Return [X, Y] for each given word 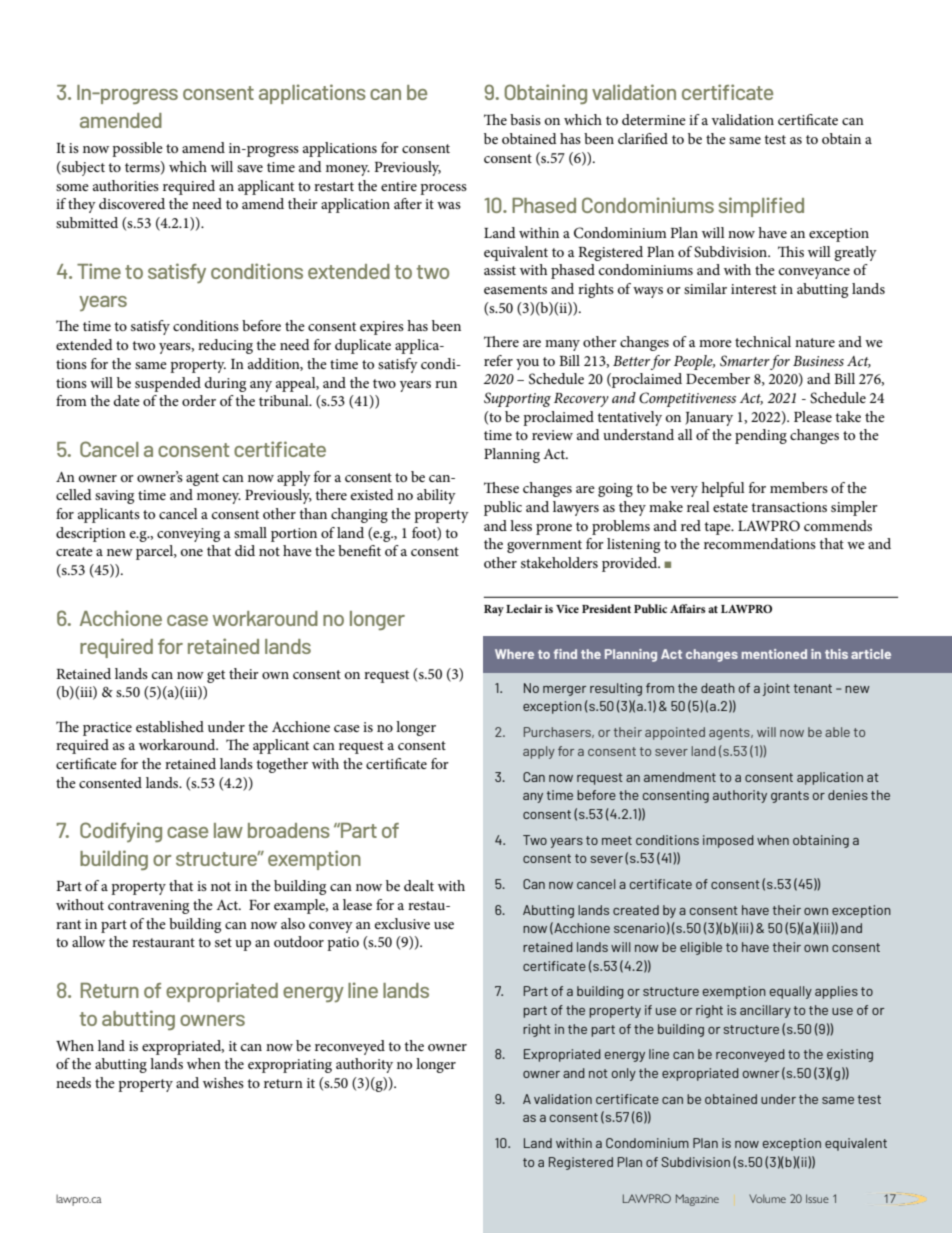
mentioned [774, 654]
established [170, 726]
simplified [761, 207]
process [443, 189]
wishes [223, 1082]
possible [137, 149]
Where [514, 654]
